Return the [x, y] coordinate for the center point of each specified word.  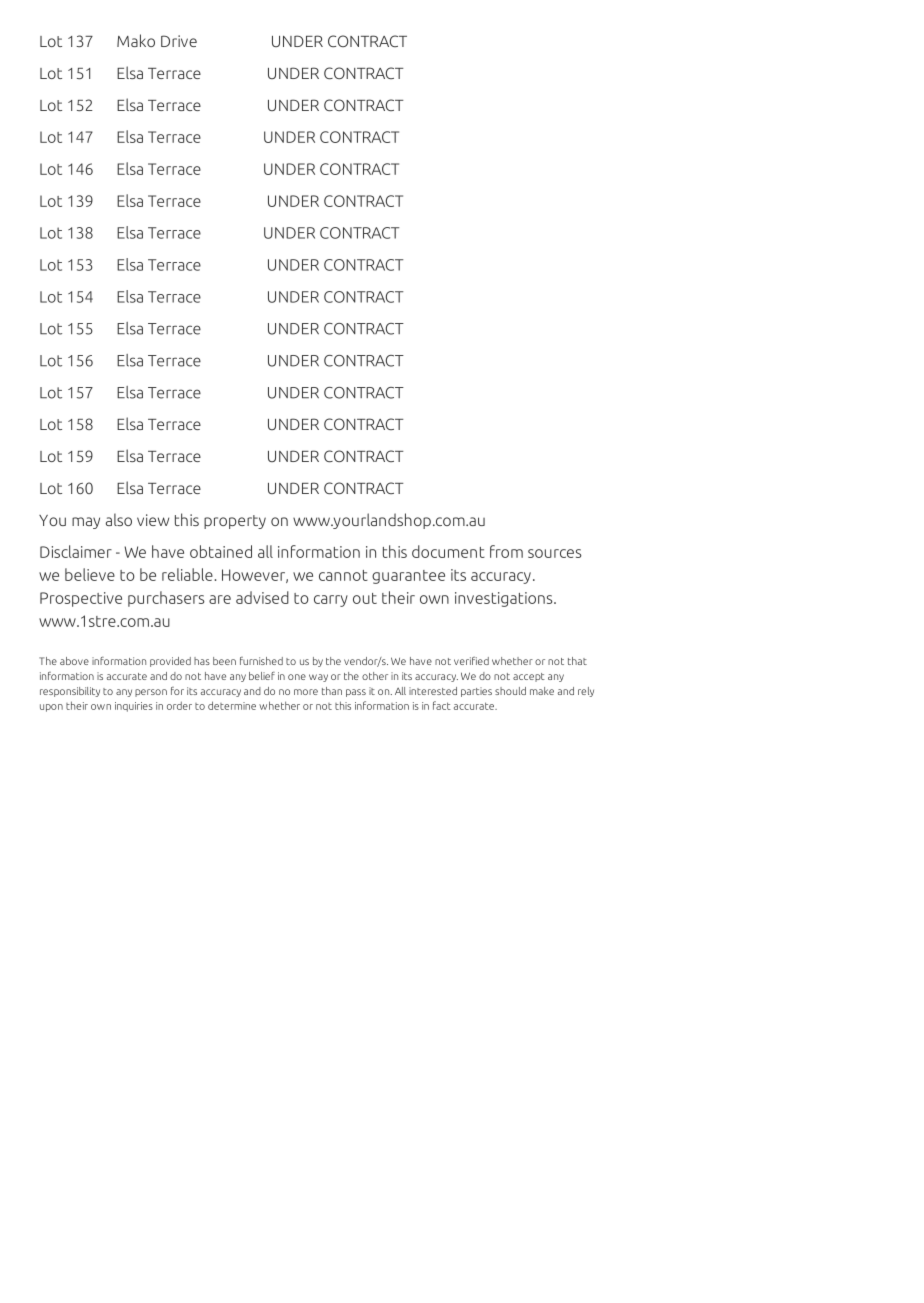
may [86, 523]
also [119, 519]
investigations [505, 599]
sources [555, 553]
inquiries [134, 707]
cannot [343, 575]
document [448, 551]
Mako [136, 40]
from [506, 551]
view [153, 520]
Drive [179, 41]
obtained [221, 551]
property [235, 522]
